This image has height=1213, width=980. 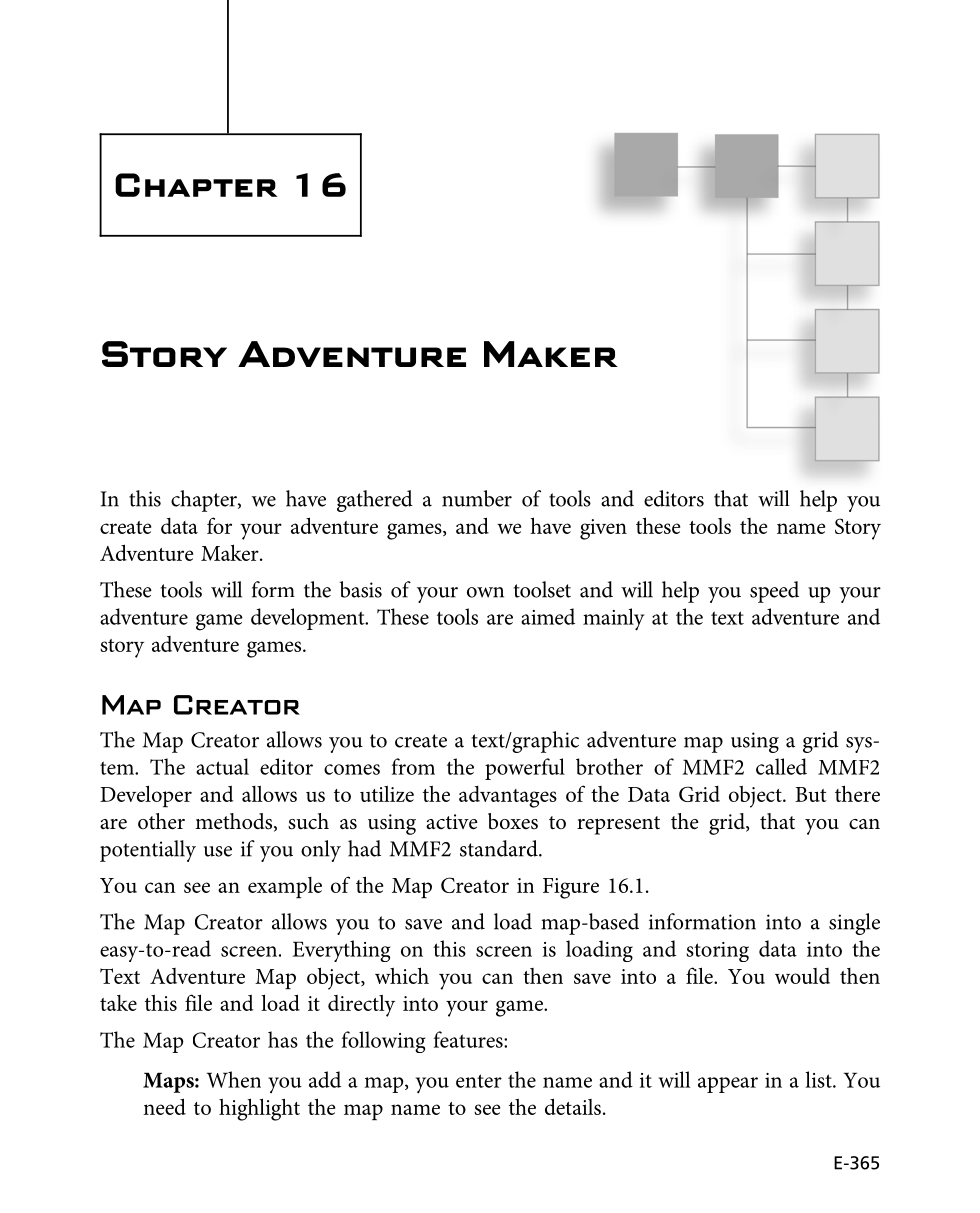 I want to click on When, so click(x=234, y=1079).
